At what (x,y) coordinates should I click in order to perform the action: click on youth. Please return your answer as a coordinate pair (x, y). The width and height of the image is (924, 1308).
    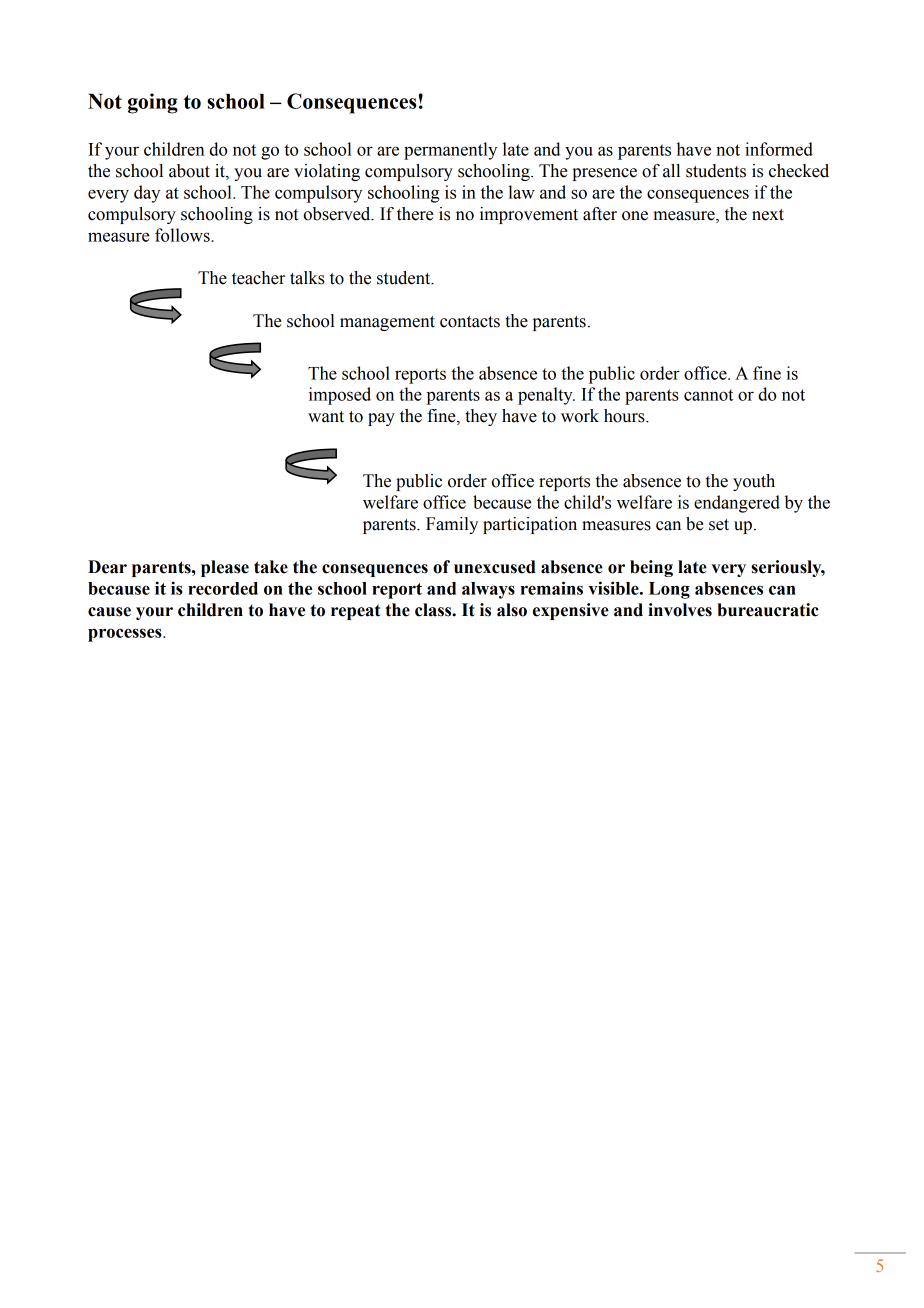
    Looking at the image, I should click on (754, 482).
